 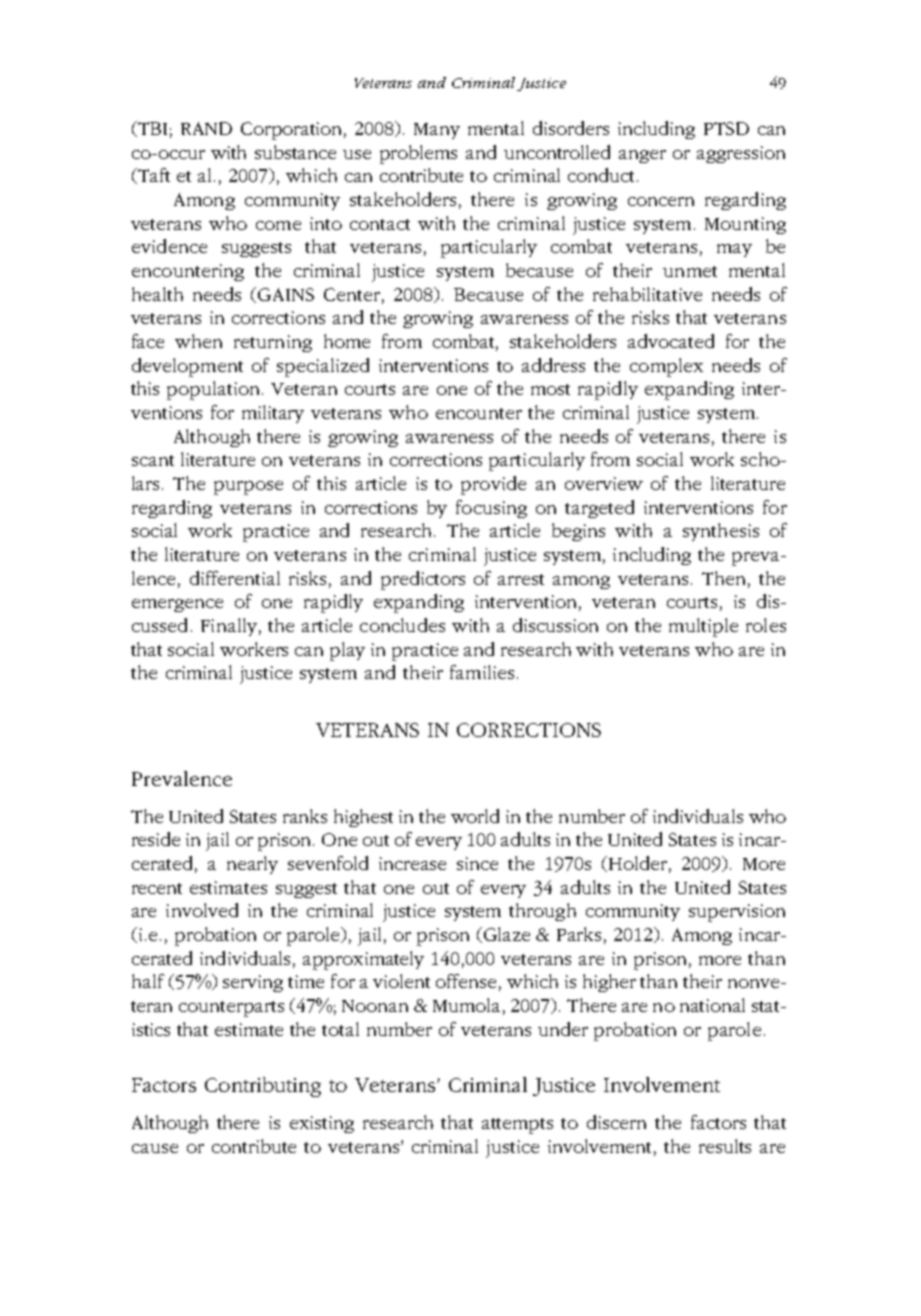 What do you see at coordinates (252, 865) in the screenshot?
I see `nearly` at bounding box center [252, 865].
